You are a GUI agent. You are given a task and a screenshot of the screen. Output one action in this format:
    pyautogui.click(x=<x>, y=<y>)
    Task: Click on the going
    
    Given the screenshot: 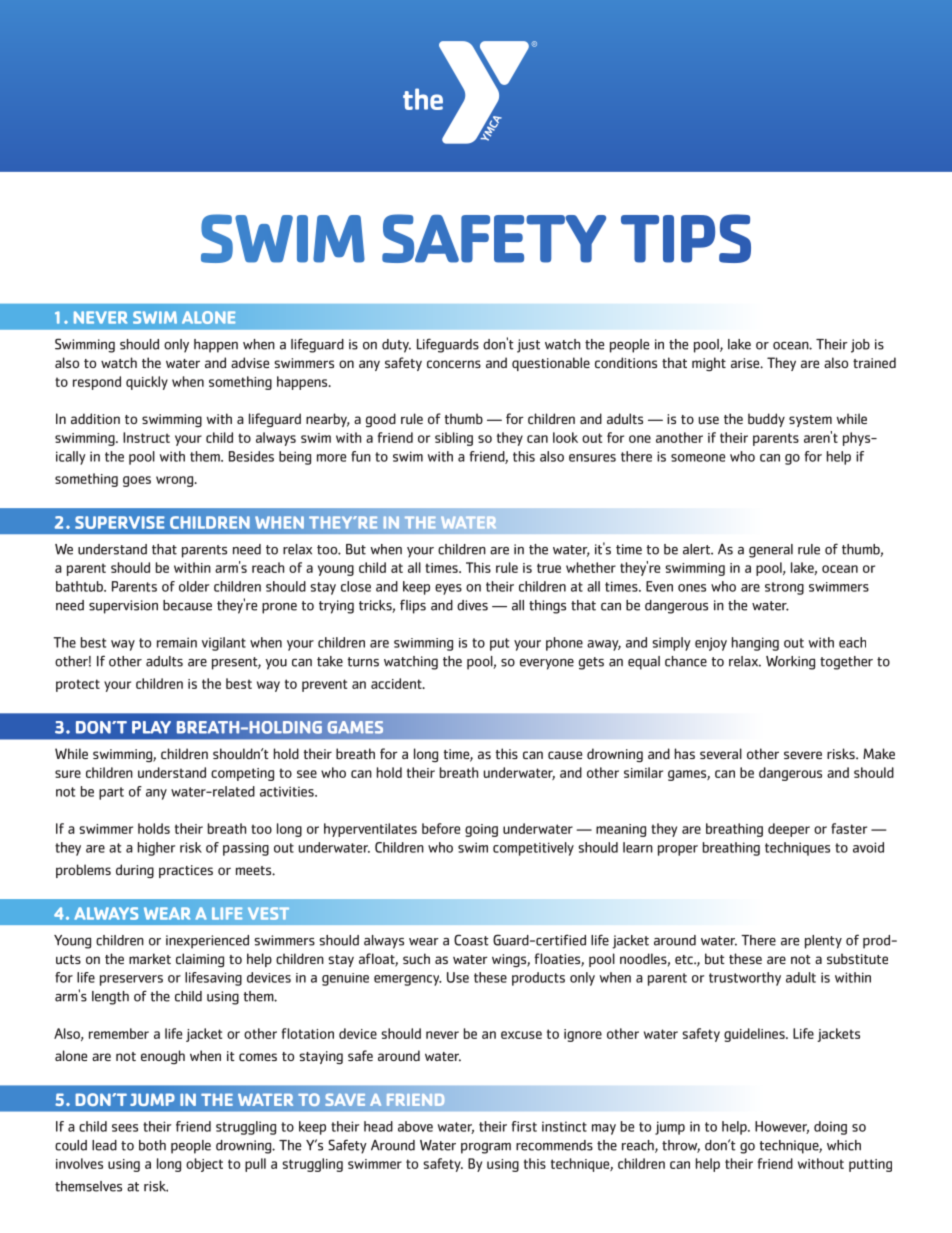 What is the action you would take?
    pyautogui.click(x=481, y=830)
